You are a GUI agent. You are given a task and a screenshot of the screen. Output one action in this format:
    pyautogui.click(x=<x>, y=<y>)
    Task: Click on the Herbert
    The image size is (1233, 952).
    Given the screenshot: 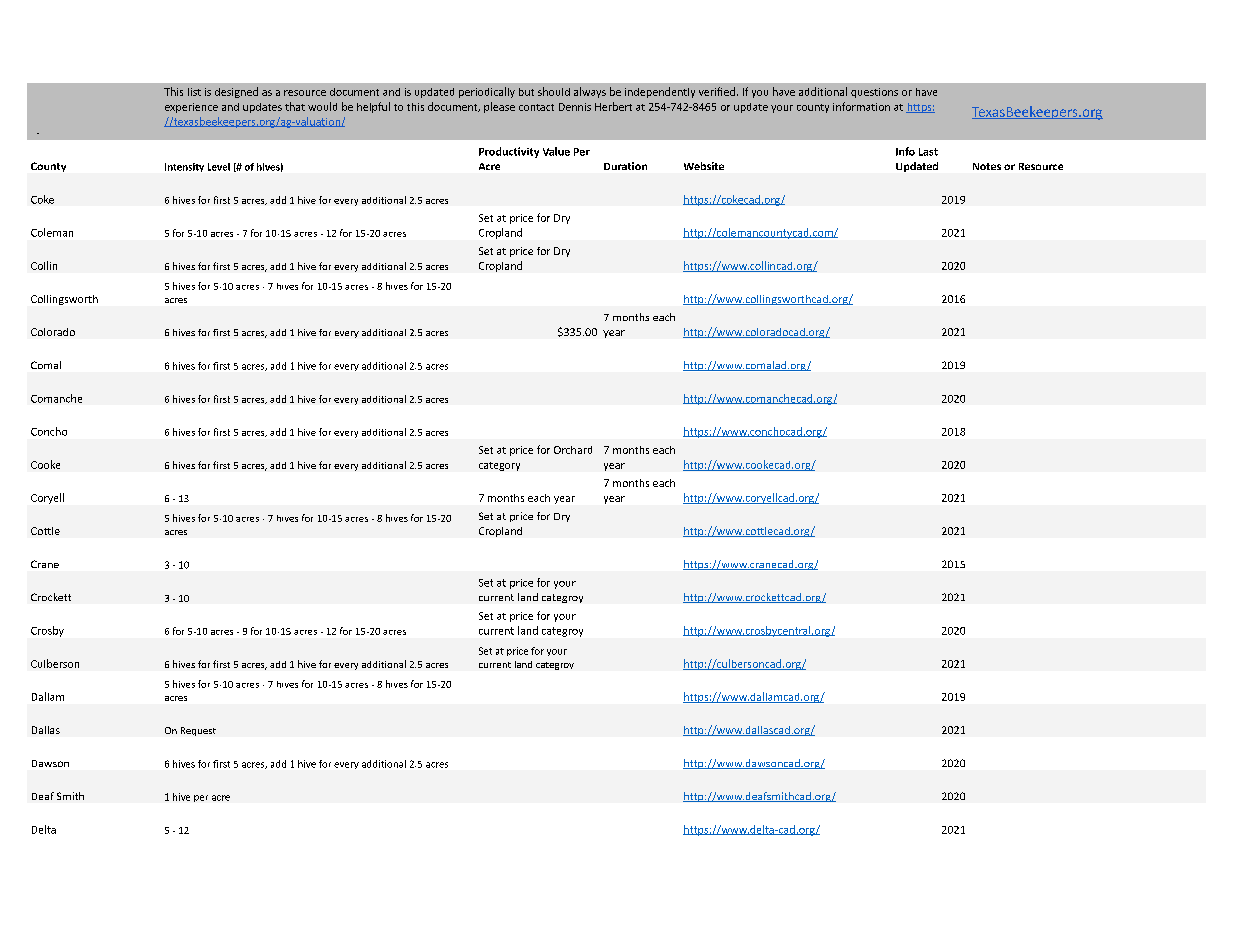 What is the action you would take?
    pyautogui.click(x=613, y=106)
